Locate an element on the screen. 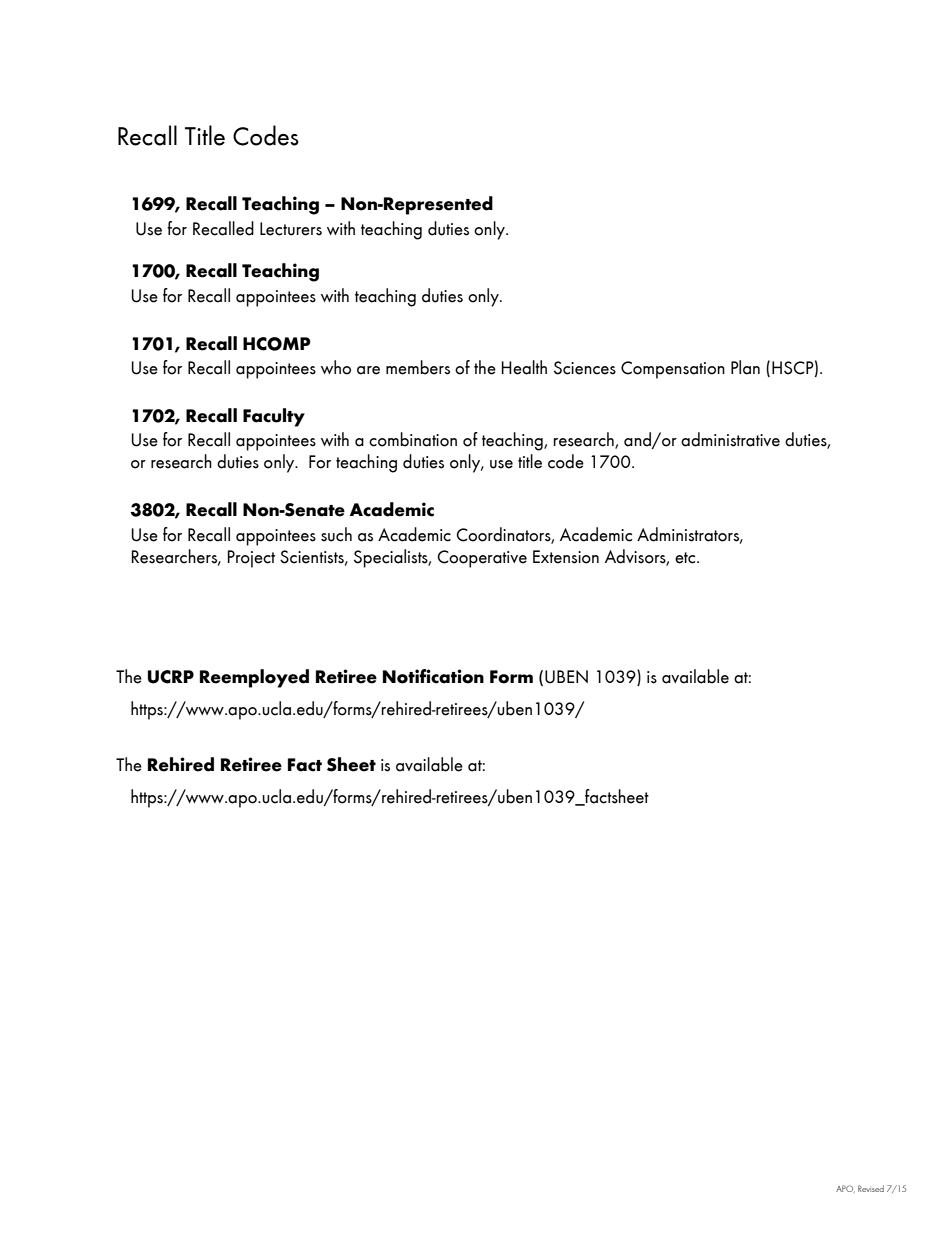 Image resolution: width=952 pixels, height=1233 pixels. Plan is located at coordinates (745, 367).
